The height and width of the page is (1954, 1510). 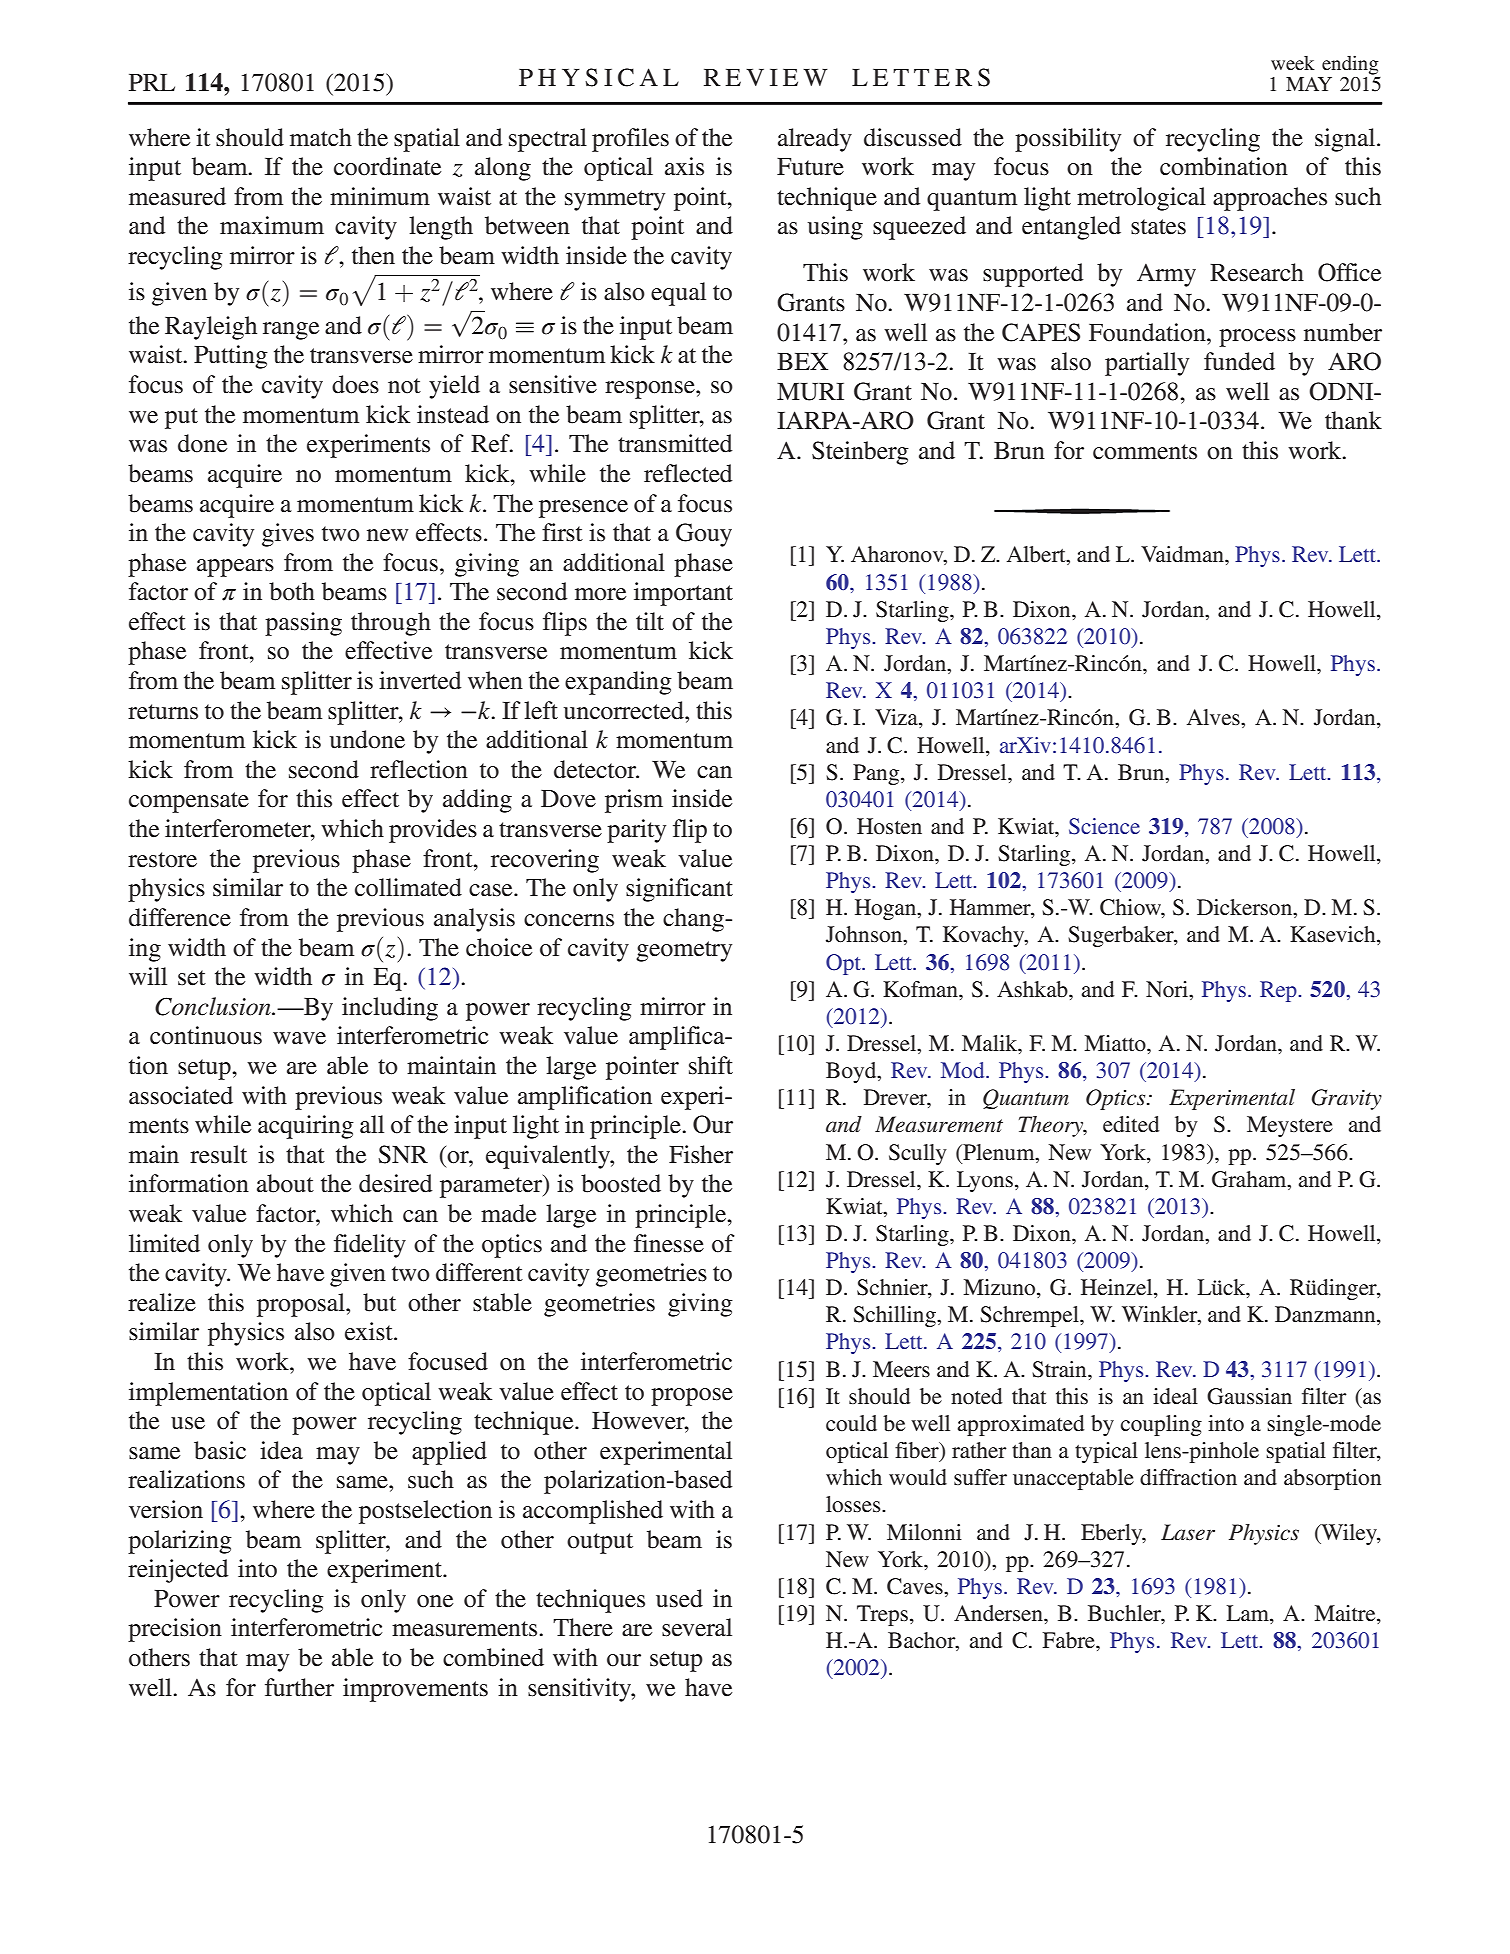 What do you see at coordinates (1239, 361) in the page?
I see `funded` at bounding box center [1239, 361].
